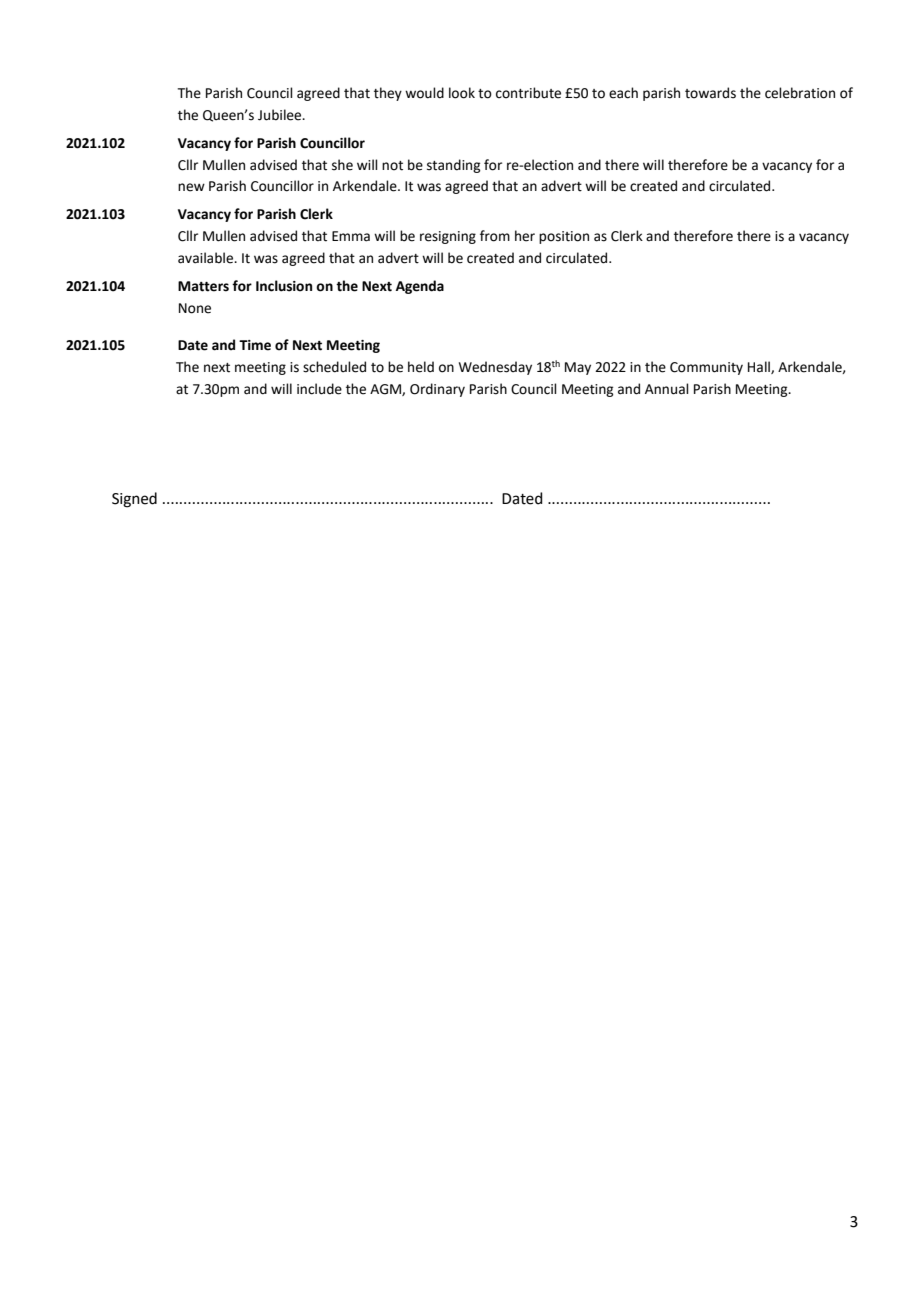  Describe the element at coordinates (462, 93) in the screenshot. I see `look` at that location.
